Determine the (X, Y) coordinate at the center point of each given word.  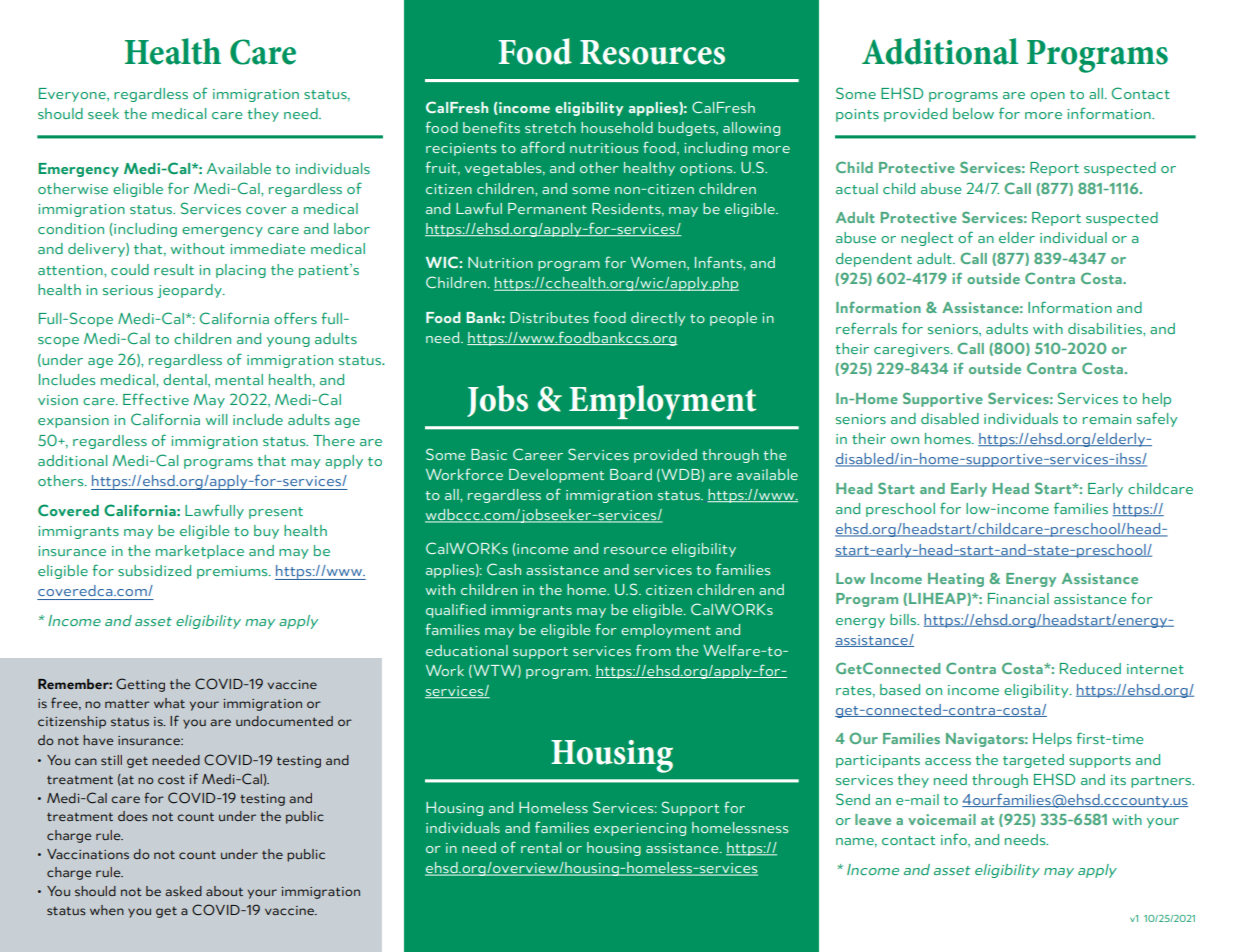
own (905, 440)
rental (541, 847)
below (973, 113)
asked (183, 891)
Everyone (73, 95)
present (276, 513)
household (617, 127)
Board (631, 474)
